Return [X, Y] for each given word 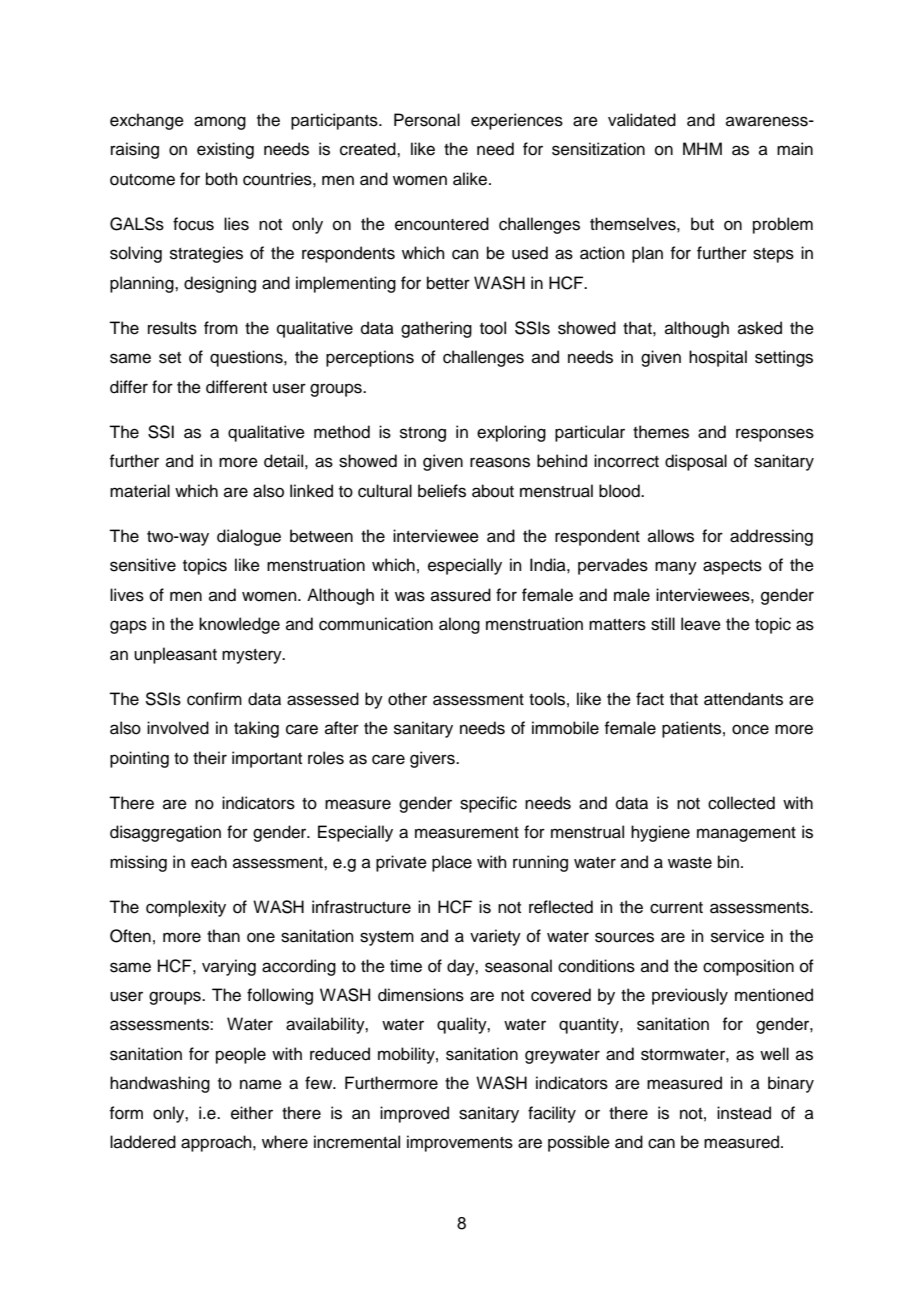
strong [423, 434]
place [452, 863]
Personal [427, 120]
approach [217, 1143]
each [209, 862]
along [459, 625]
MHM [702, 148]
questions [247, 358]
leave [701, 624]
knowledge [239, 625]
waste [690, 863]
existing [225, 150]
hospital [718, 358]
